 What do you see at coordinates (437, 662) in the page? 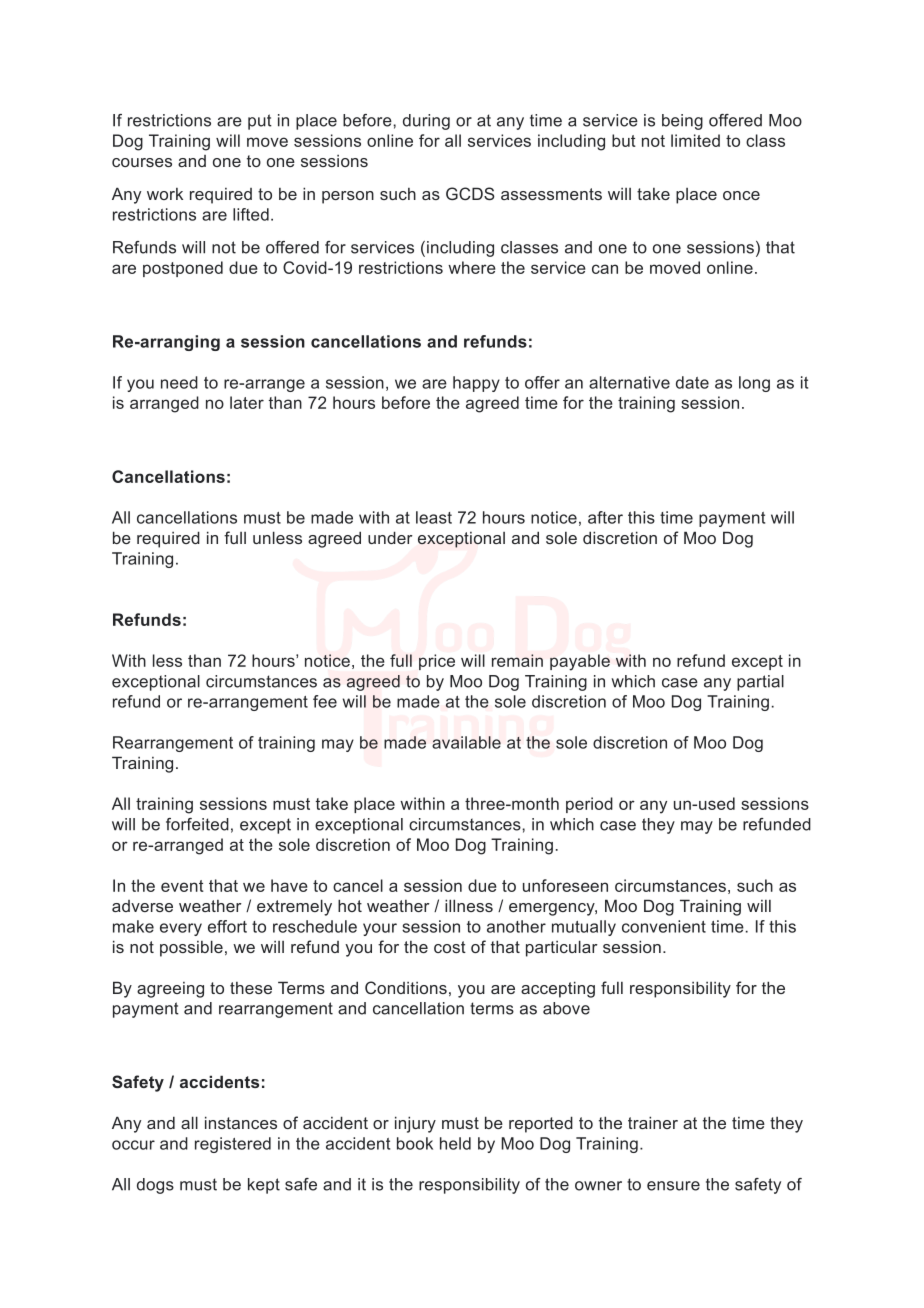
I see `price` at bounding box center [437, 662].
